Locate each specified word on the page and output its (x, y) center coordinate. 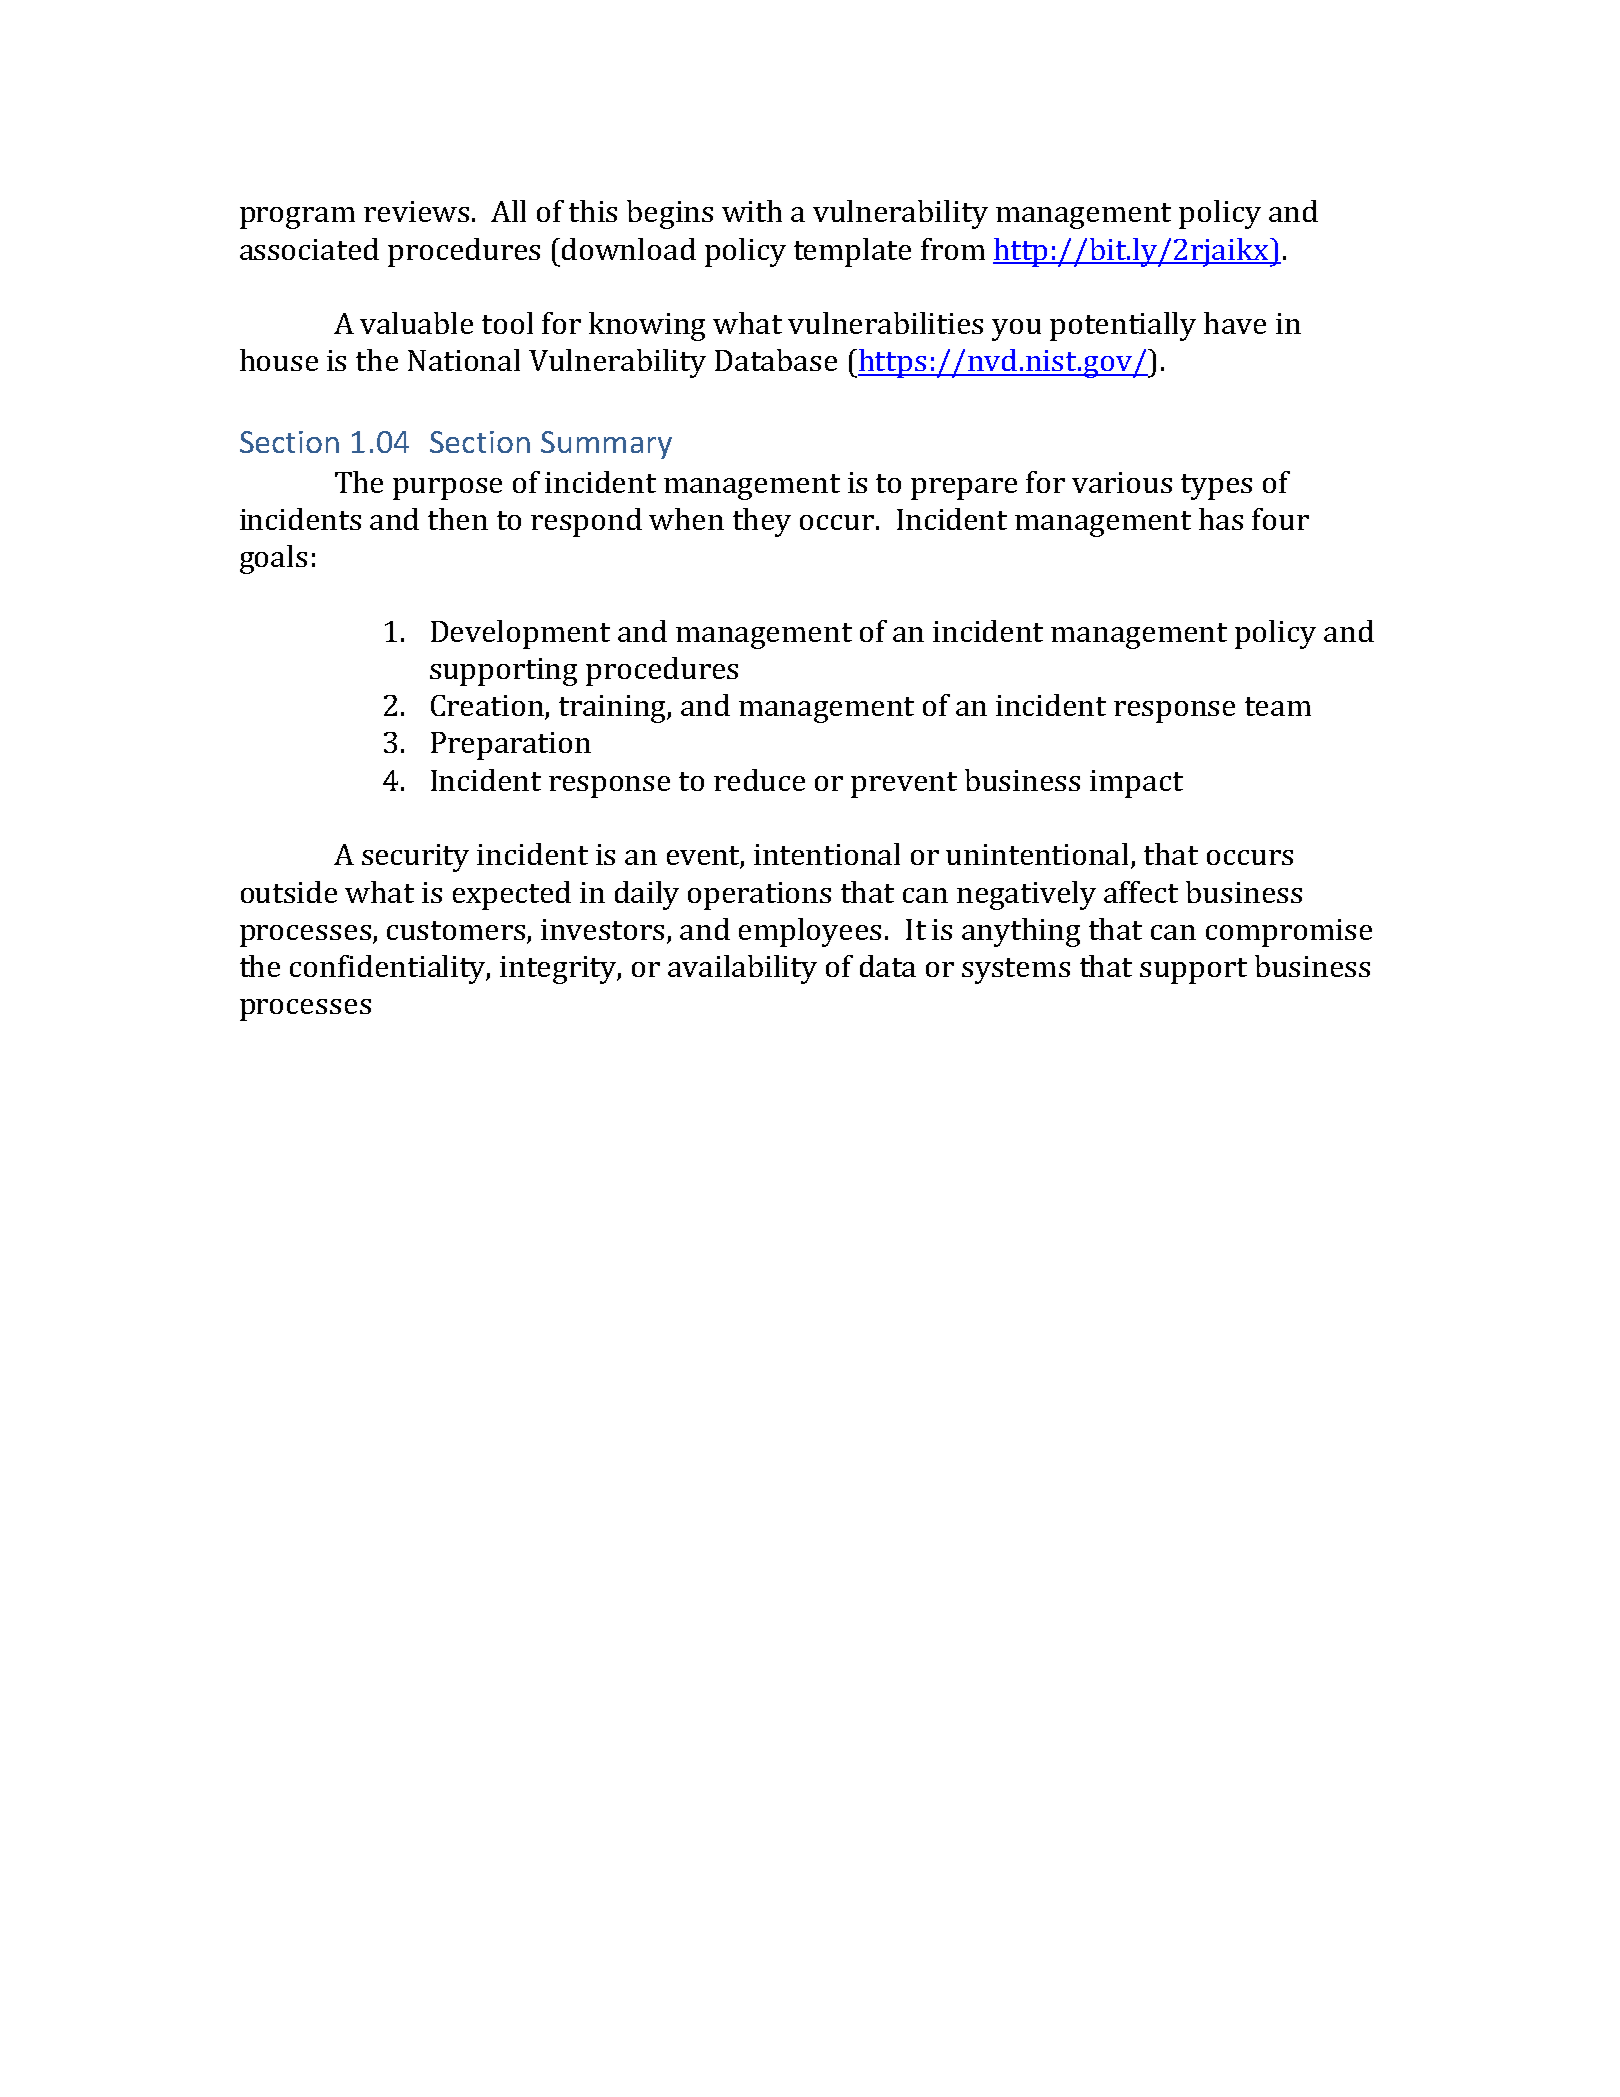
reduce (759, 780)
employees (810, 932)
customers (457, 932)
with (752, 211)
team (1278, 706)
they (762, 522)
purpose (447, 489)
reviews (416, 211)
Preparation (511, 746)
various (1122, 482)
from (953, 249)
